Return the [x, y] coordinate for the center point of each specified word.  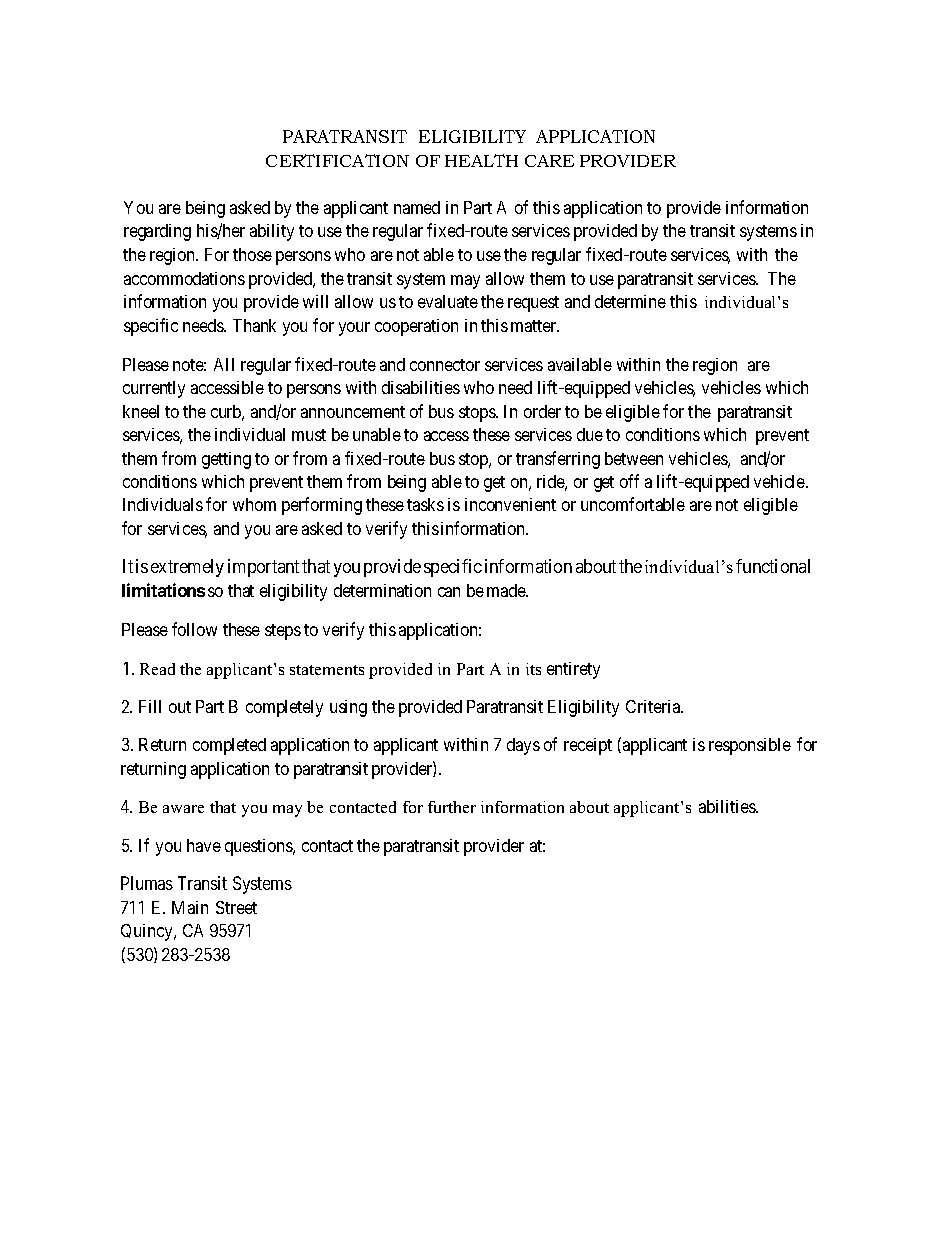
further [452, 807]
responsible [750, 746]
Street [236, 907]
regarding [157, 232]
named [417, 207]
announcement [353, 412]
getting [226, 460]
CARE [549, 161]
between [634, 458]
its [533, 669]
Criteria [654, 706]
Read [157, 669]
